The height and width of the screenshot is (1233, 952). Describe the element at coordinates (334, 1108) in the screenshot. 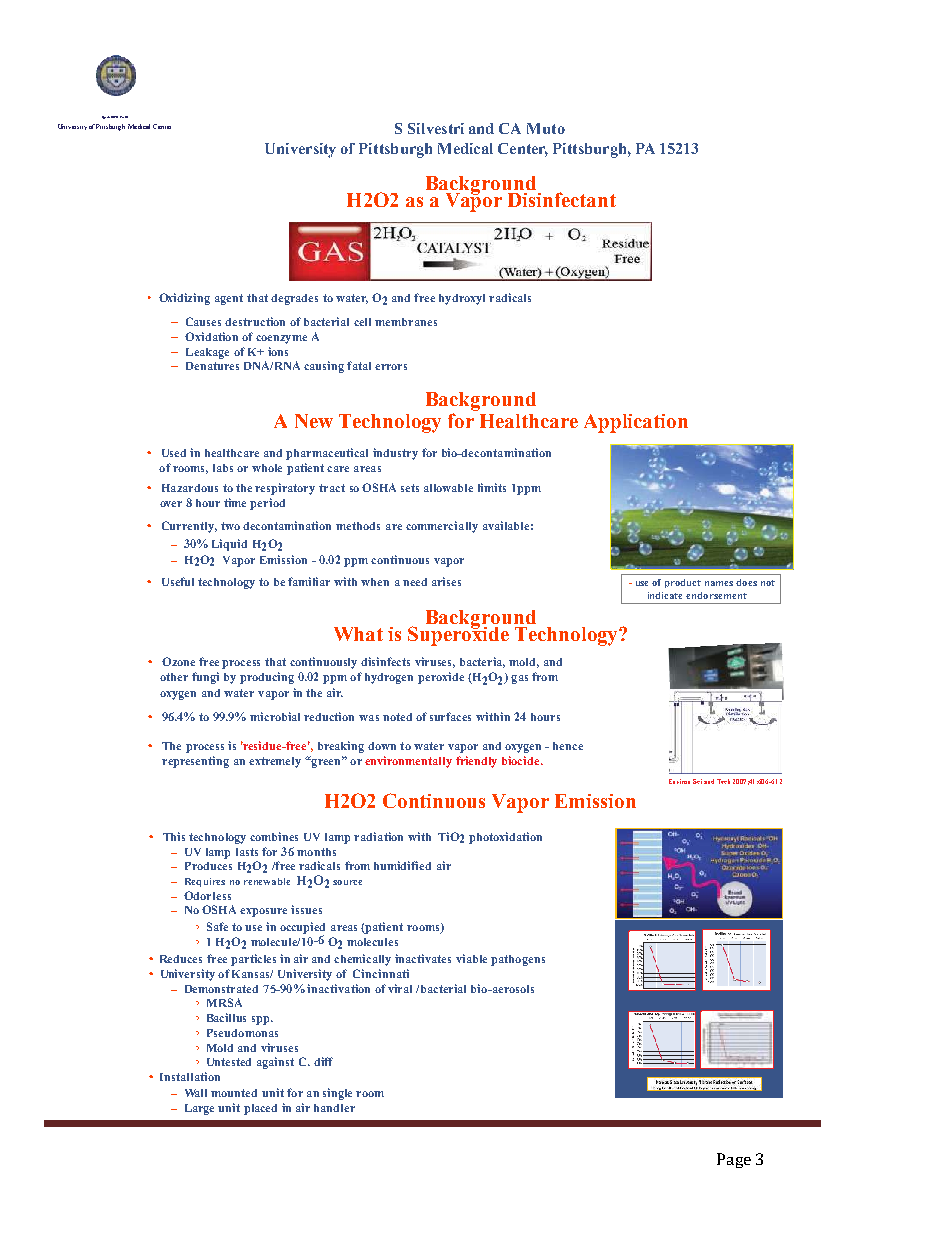

I see `handler` at that location.
